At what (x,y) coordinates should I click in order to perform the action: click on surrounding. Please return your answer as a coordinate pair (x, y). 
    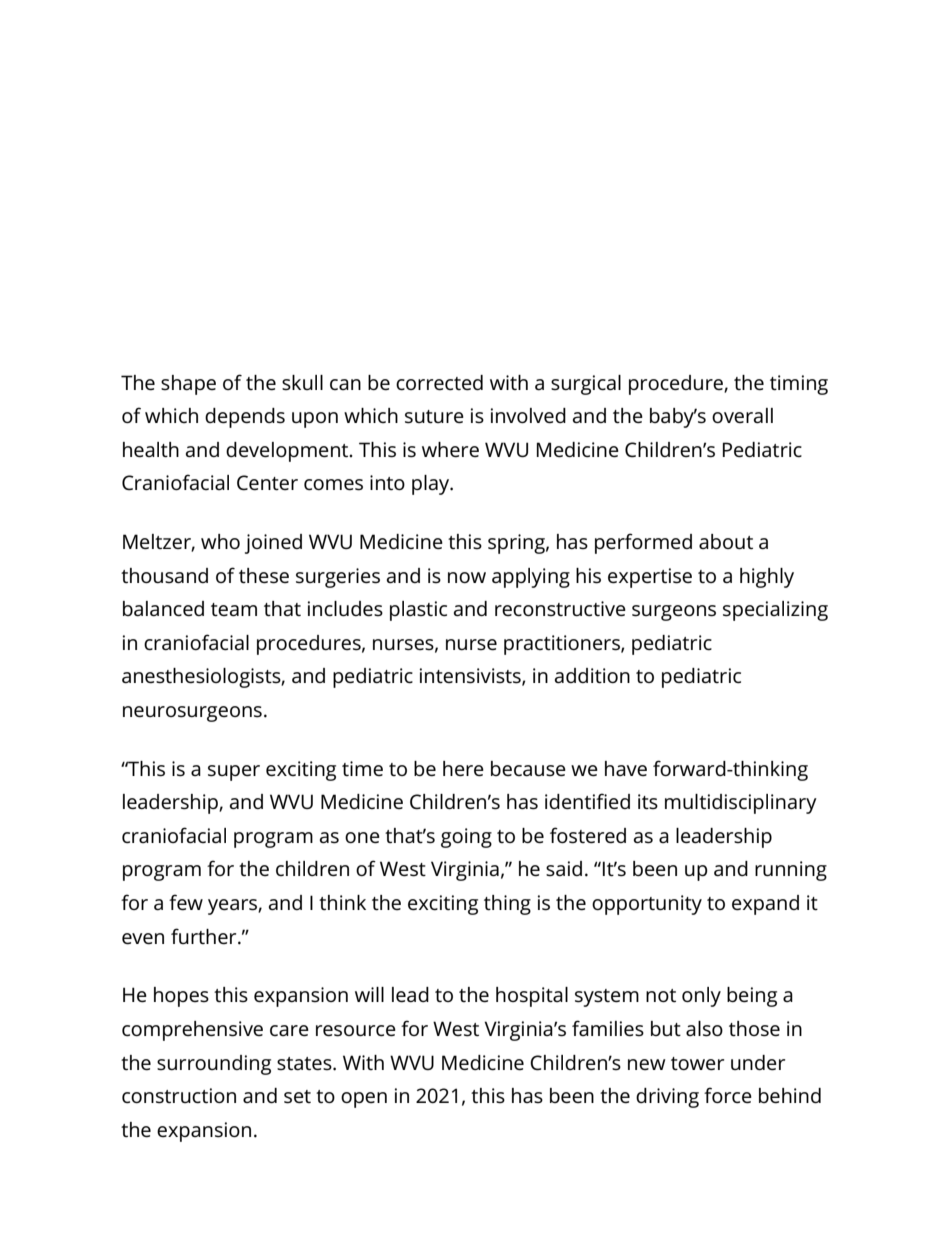
    Looking at the image, I should click on (214, 1065).
